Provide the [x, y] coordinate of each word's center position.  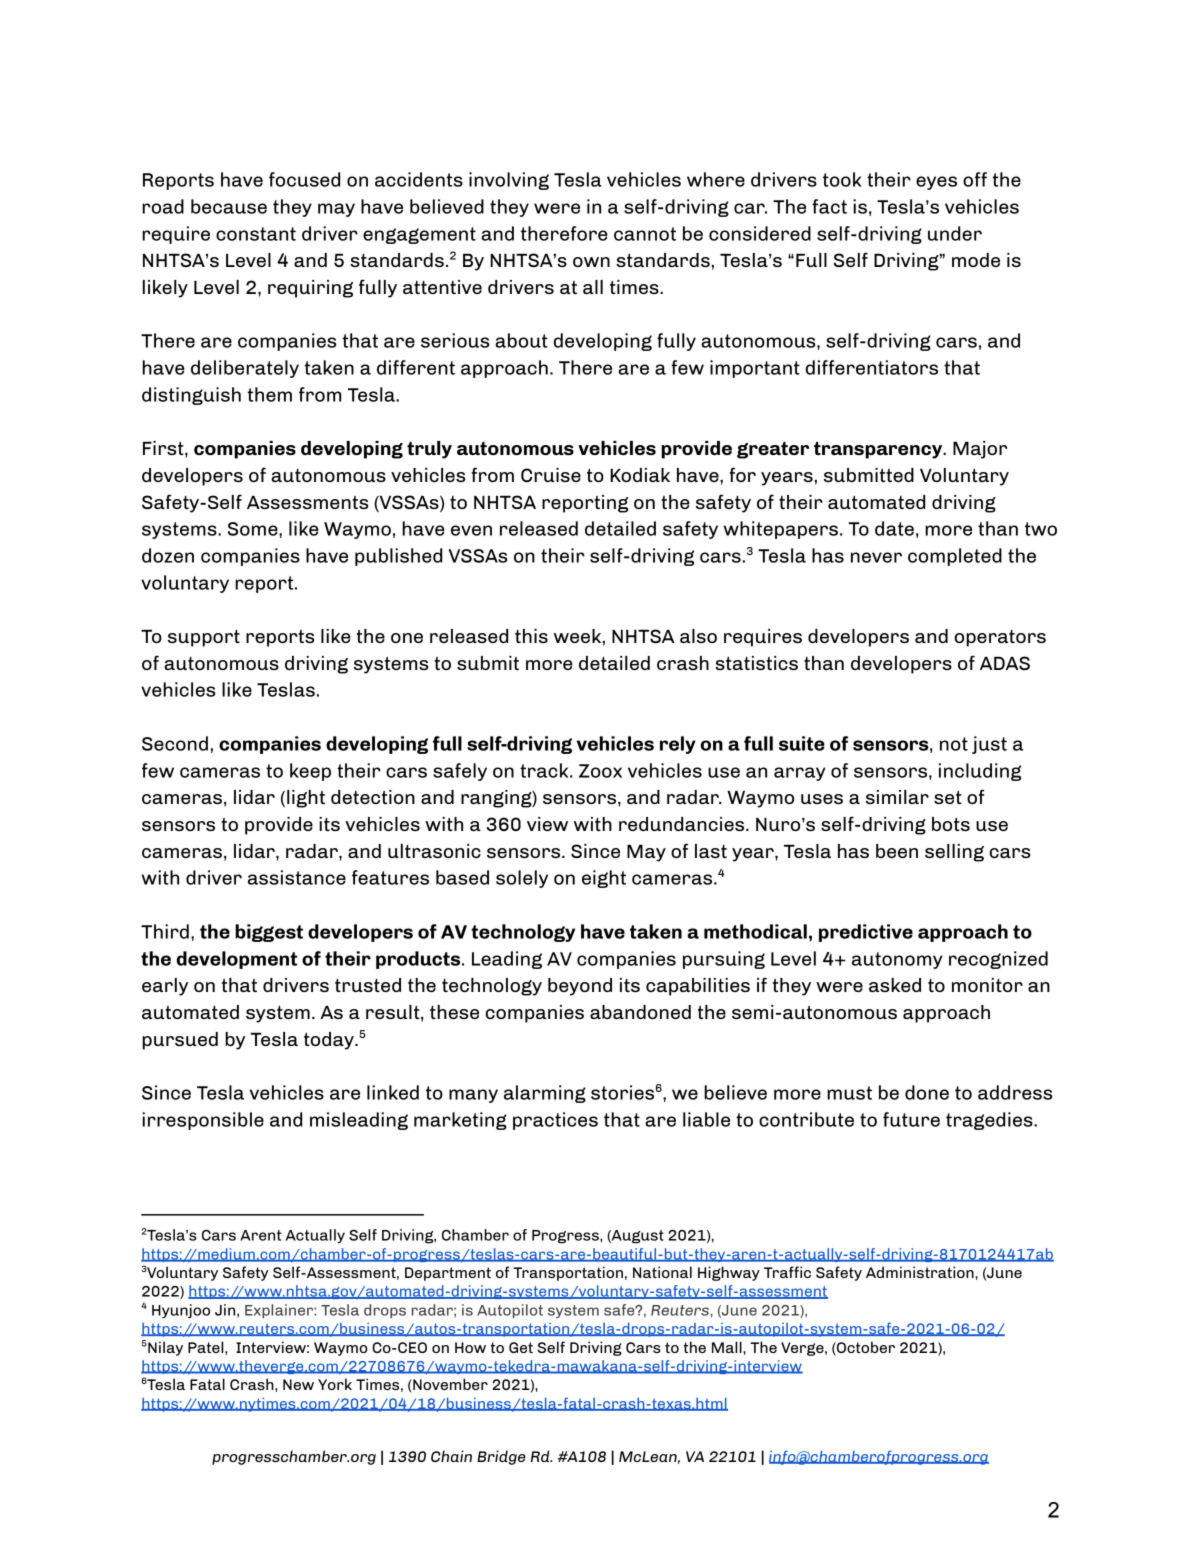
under [955, 233]
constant [256, 234]
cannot [645, 234]
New [298, 1384]
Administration [921, 1272]
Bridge [501, 1457]
